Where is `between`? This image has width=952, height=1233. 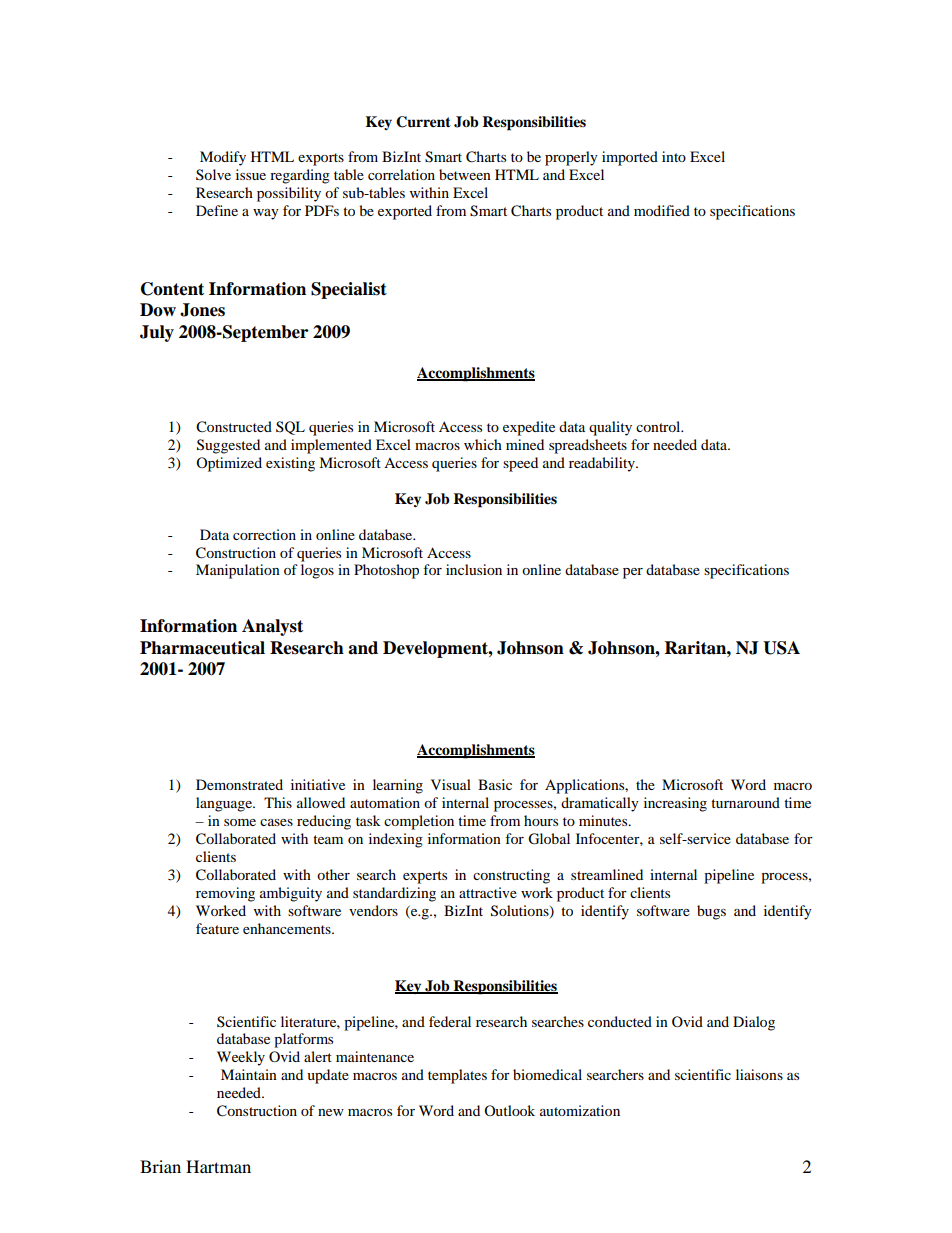
between is located at coordinates (465, 174).
